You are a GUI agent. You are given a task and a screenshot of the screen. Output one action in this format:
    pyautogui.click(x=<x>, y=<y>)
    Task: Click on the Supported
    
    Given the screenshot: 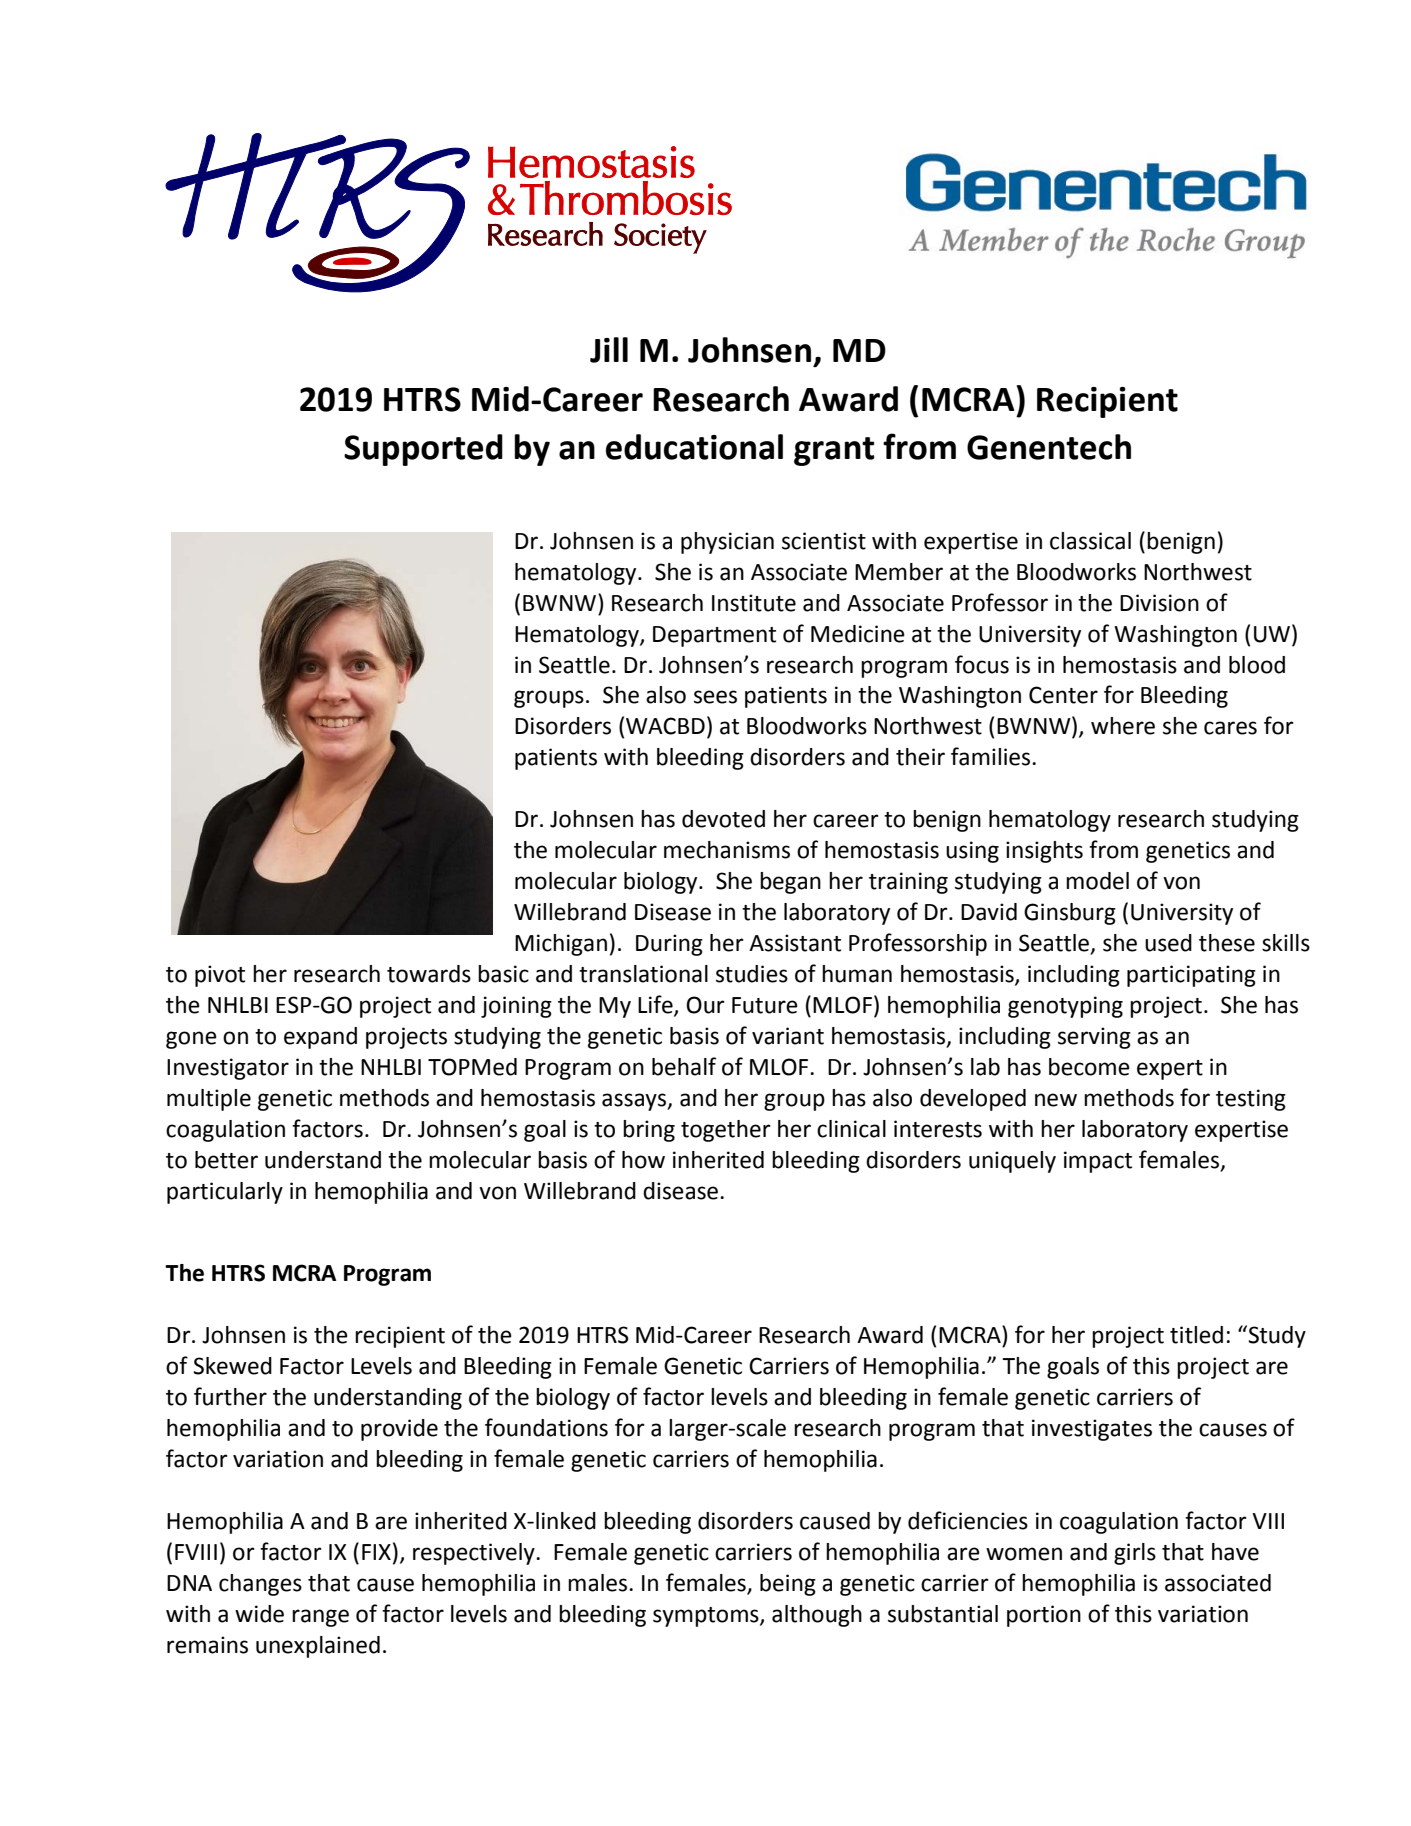 What is the action you would take?
    pyautogui.click(x=423, y=450)
